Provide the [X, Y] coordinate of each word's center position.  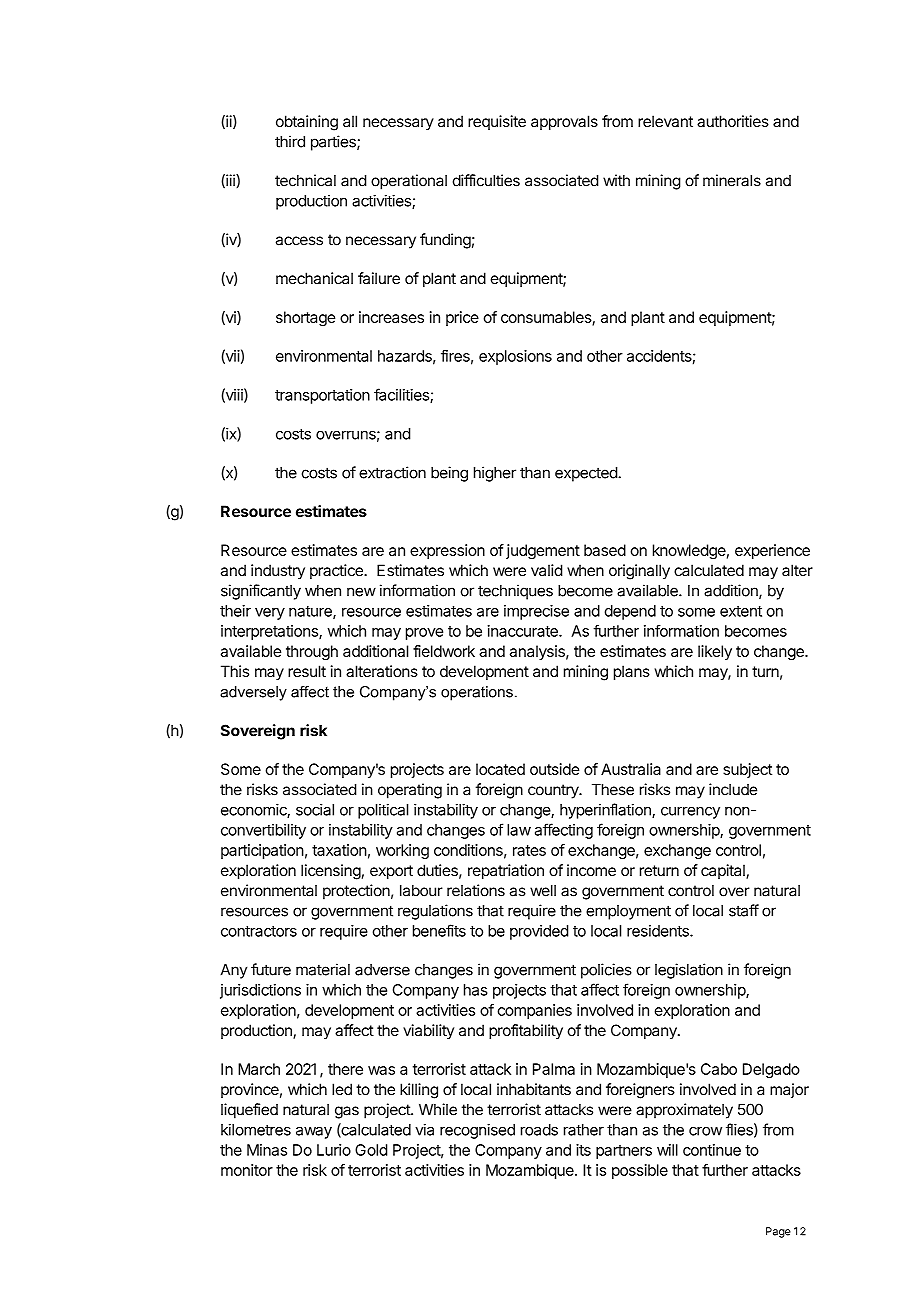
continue [712, 1150]
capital [724, 871]
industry [278, 571]
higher [495, 474]
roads [539, 1130]
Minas [267, 1150]
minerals [732, 180]
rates [529, 850]
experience [772, 551]
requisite [497, 122]
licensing [331, 872]
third [290, 141]
